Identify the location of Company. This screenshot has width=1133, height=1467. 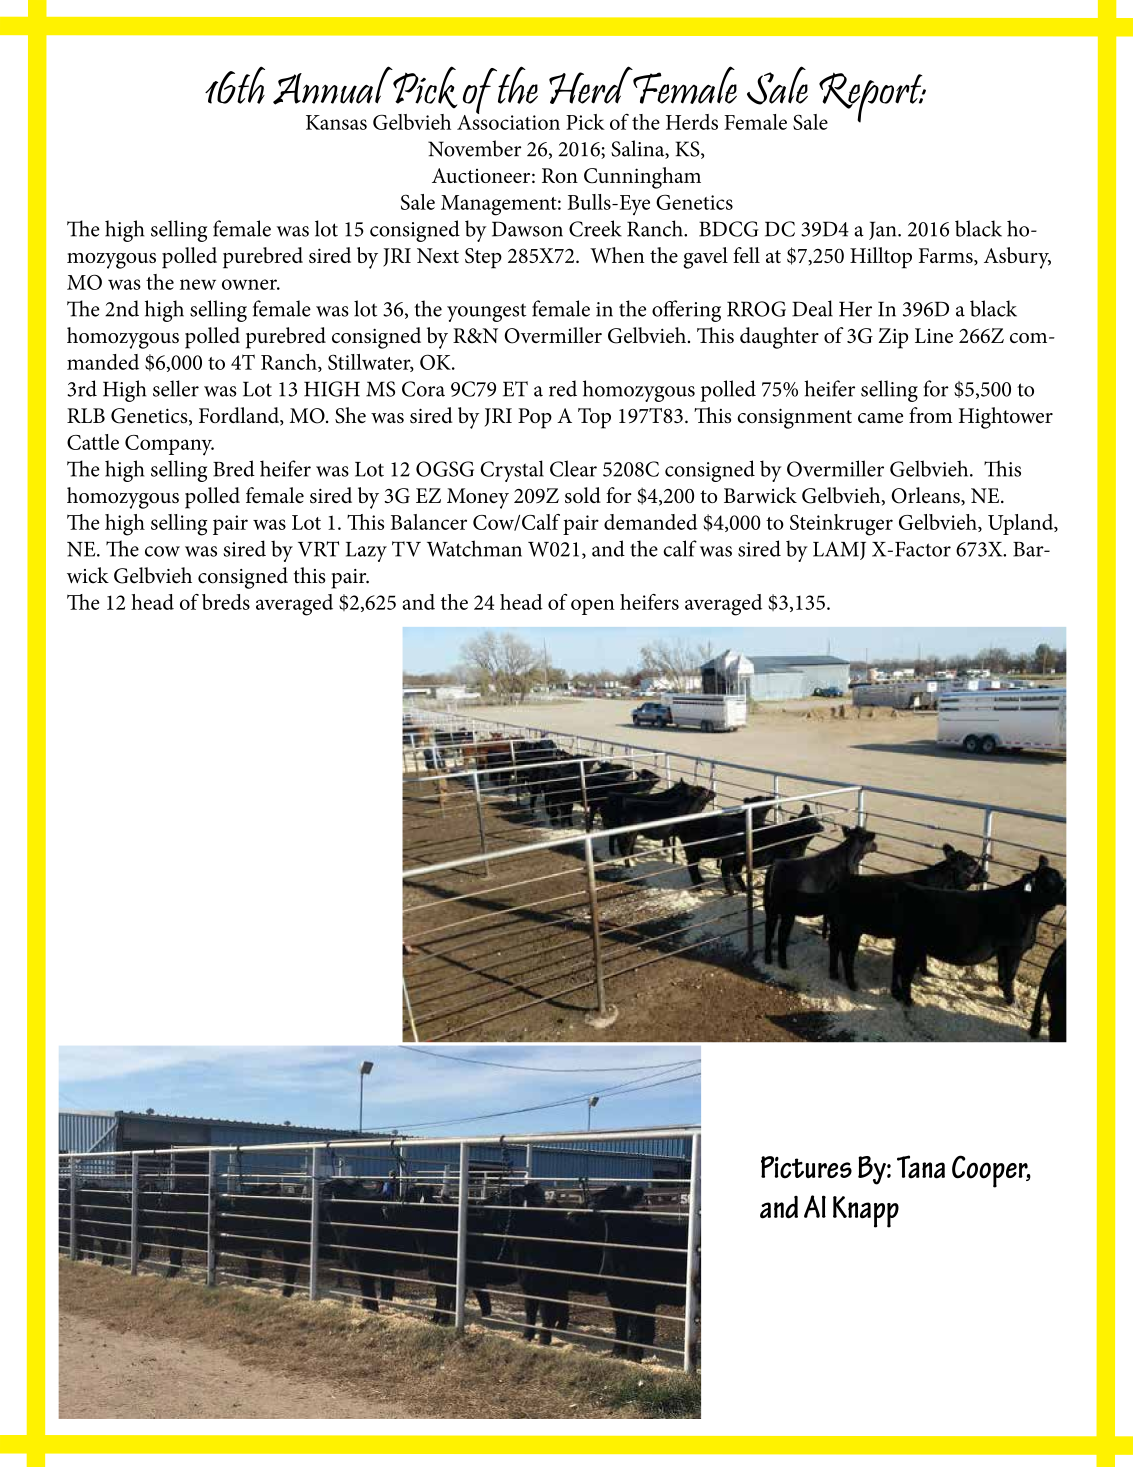
(169, 445).
